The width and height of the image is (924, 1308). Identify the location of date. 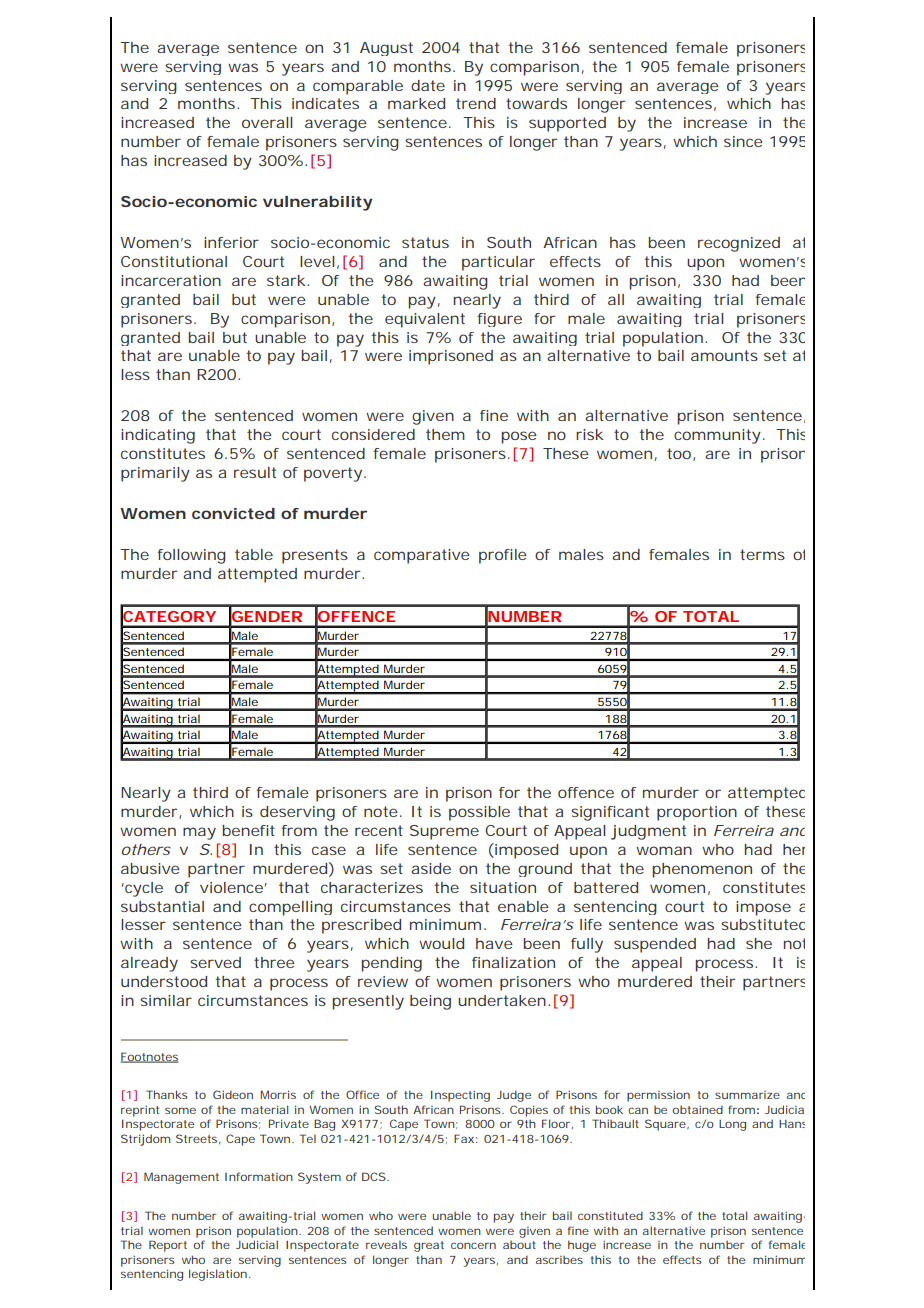
(428, 85).
